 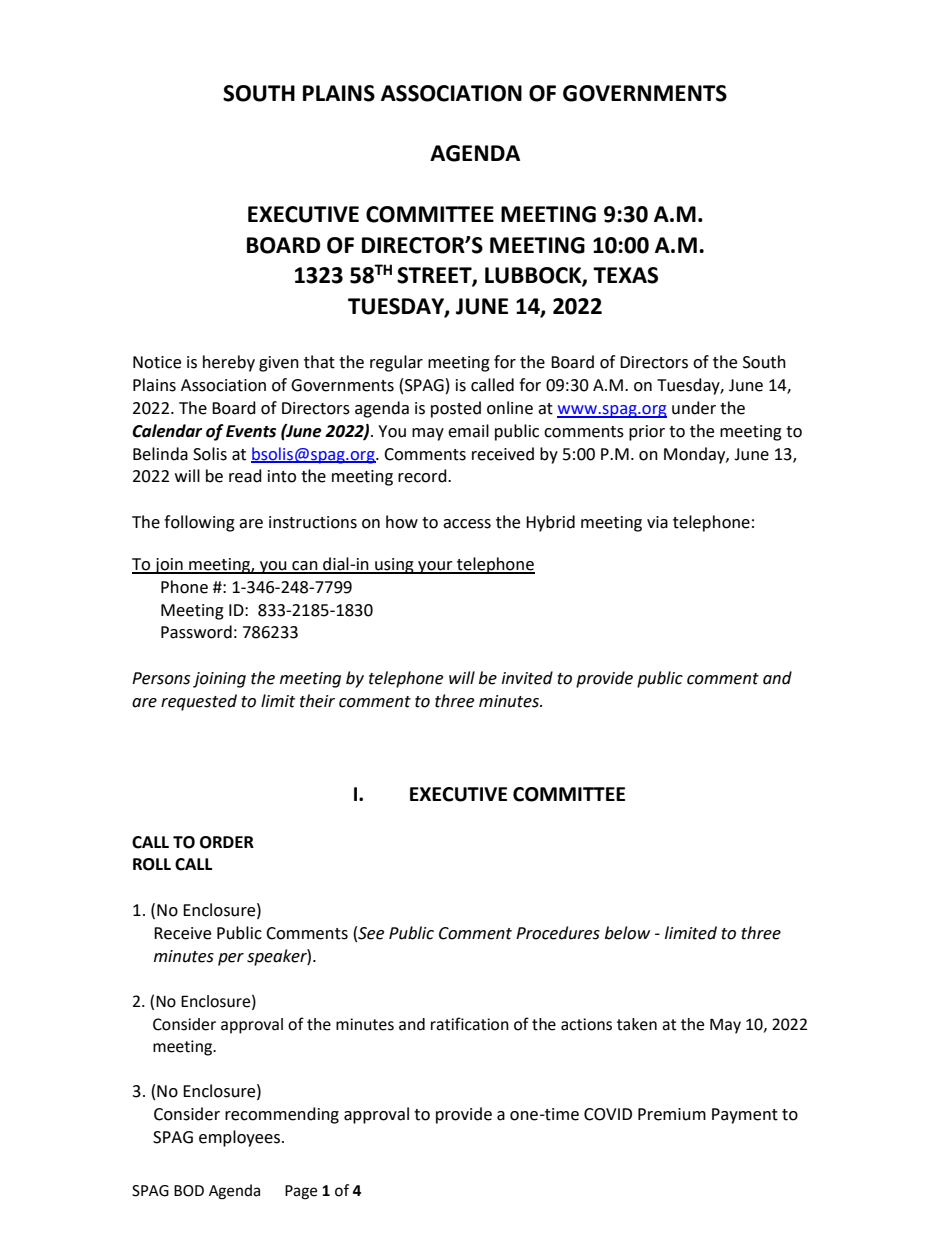 I want to click on following, so click(x=199, y=523).
